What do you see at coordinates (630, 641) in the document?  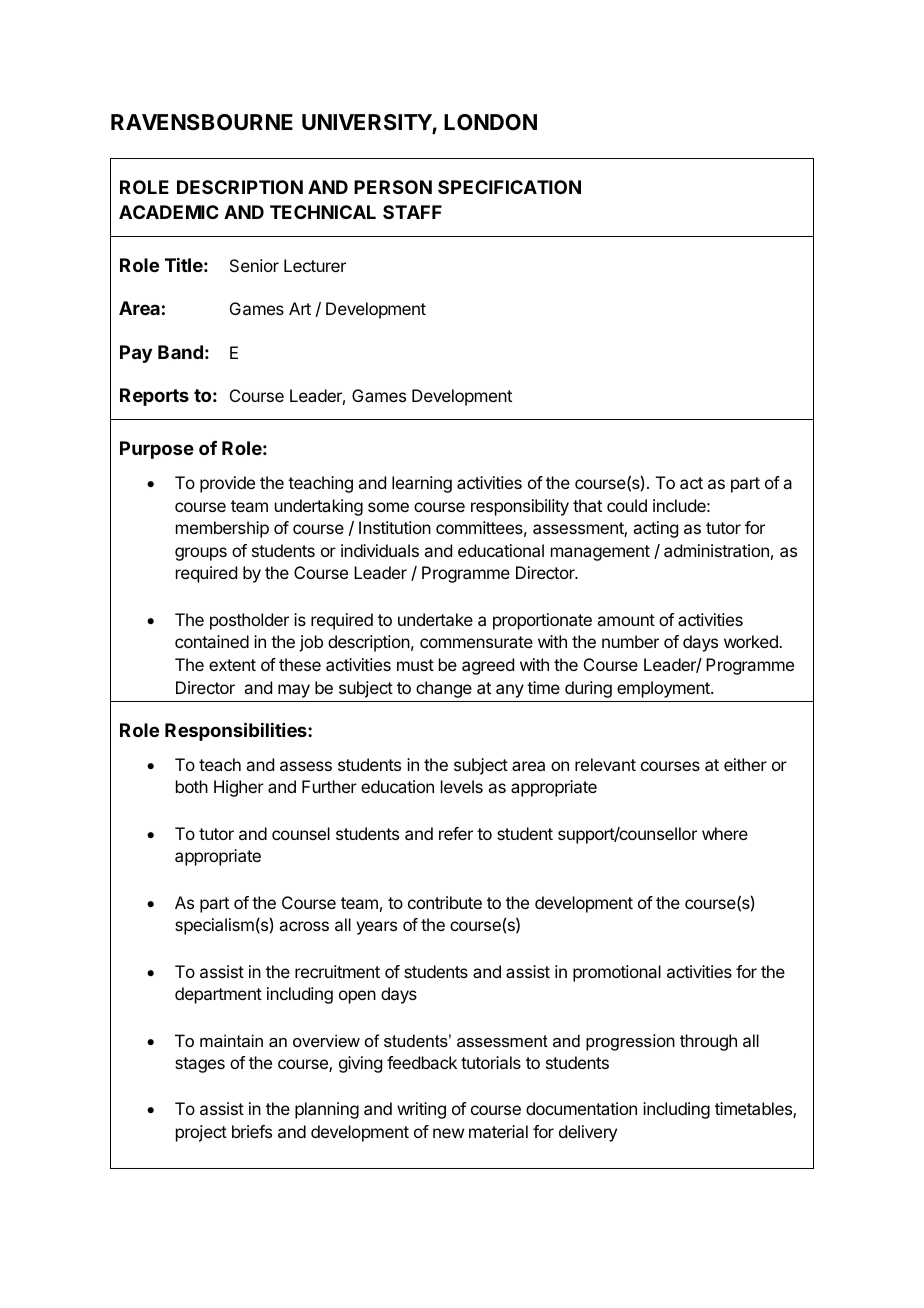 I see `number` at bounding box center [630, 641].
